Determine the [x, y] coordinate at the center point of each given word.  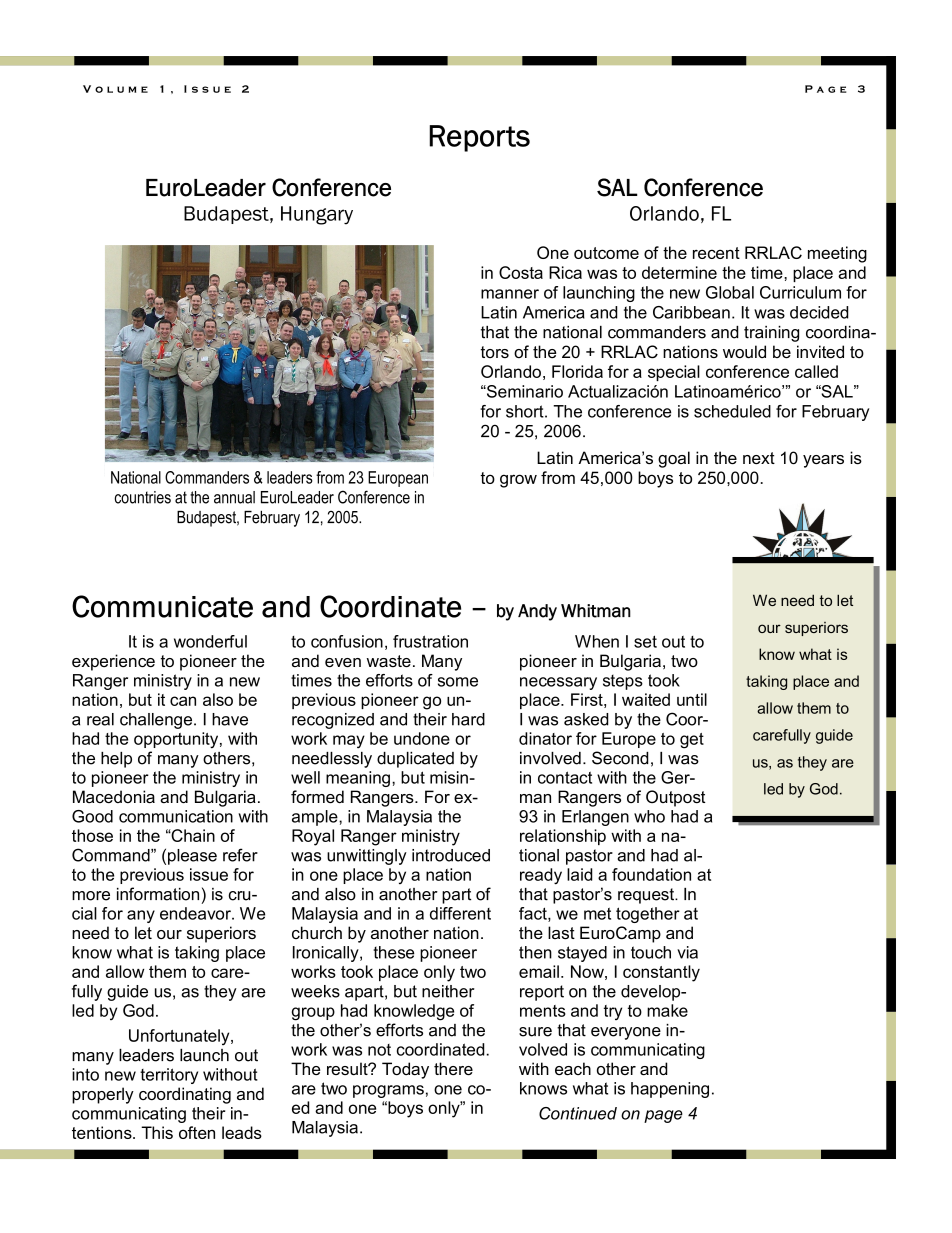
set [645, 641]
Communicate [162, 606]
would [744, 351]
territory [169, 1076]
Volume [115, 89]
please [192, 857]
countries [143, 497]
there [453, 1068]
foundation [651, 874]
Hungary [317, 215]
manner [510, 294]
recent [716, 253]
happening [670, 1090]
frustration [430, 641]
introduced [451, 855]
